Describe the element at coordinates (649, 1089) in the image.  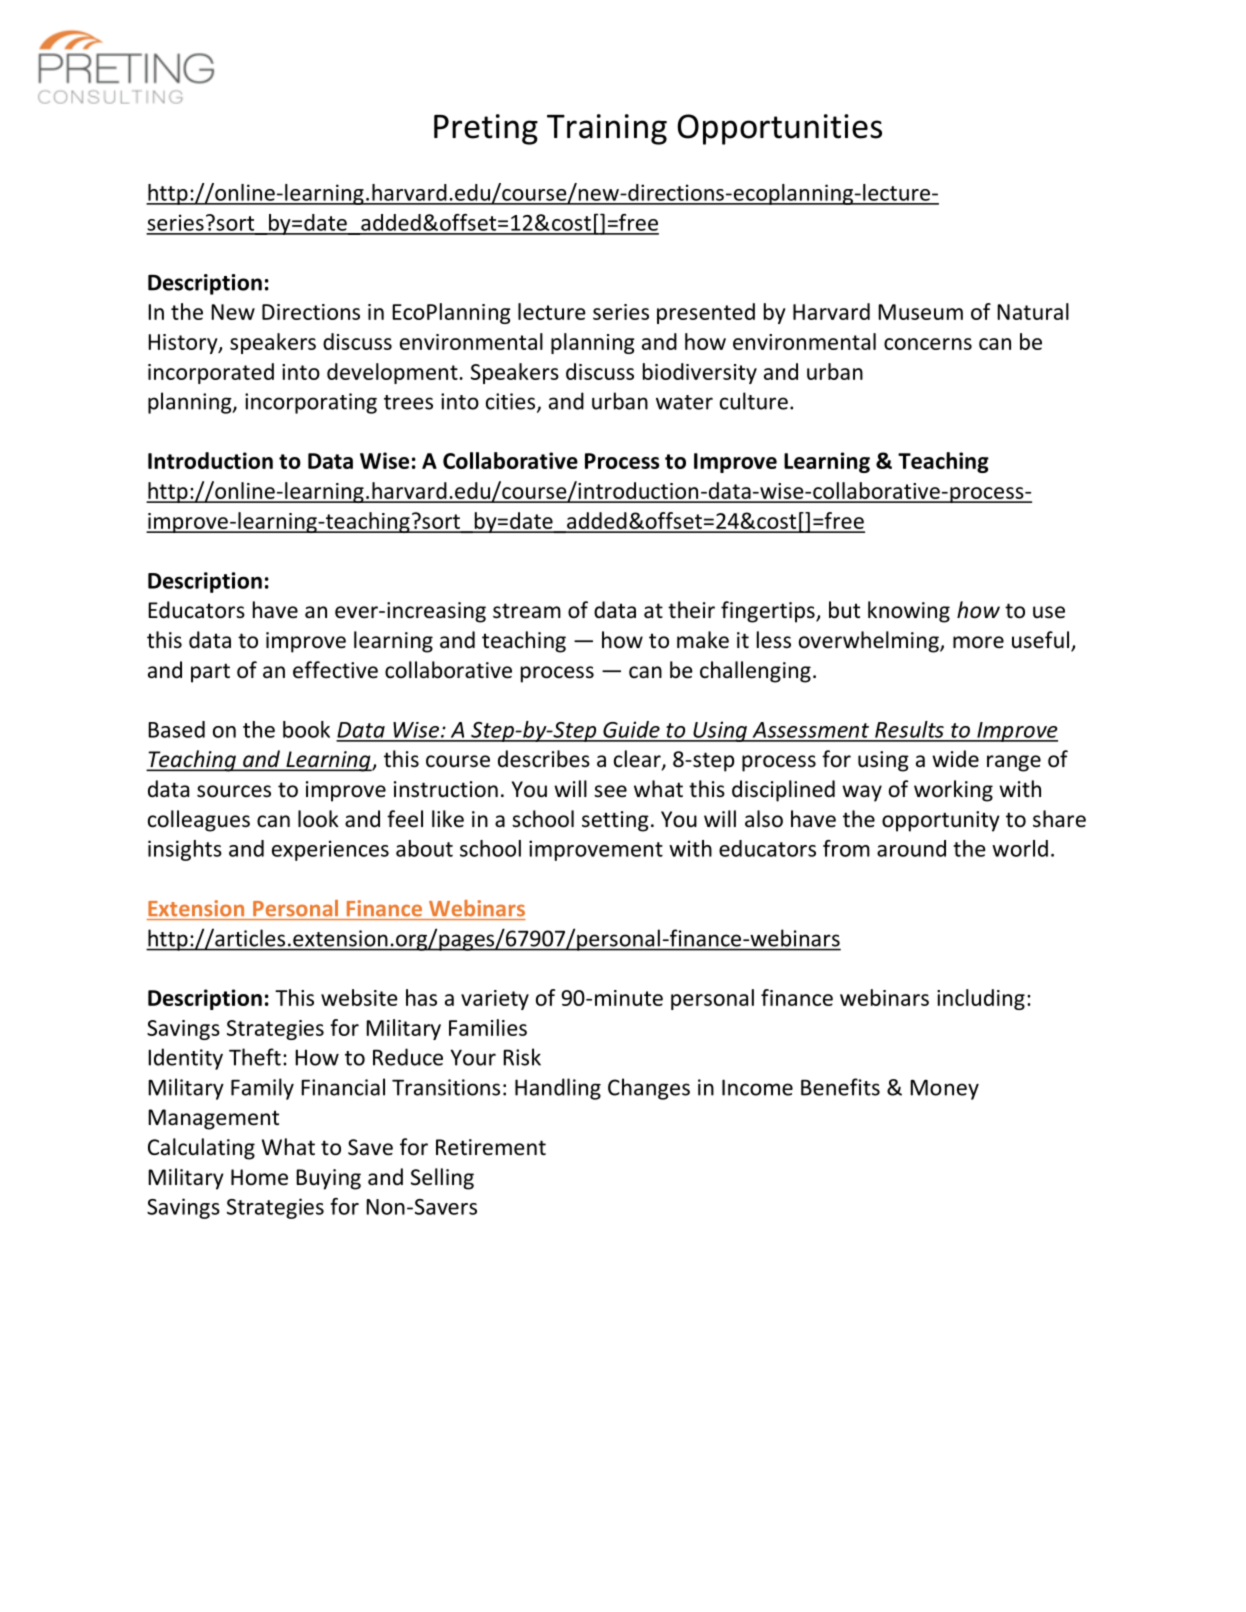
I see `Changes` at that location.
